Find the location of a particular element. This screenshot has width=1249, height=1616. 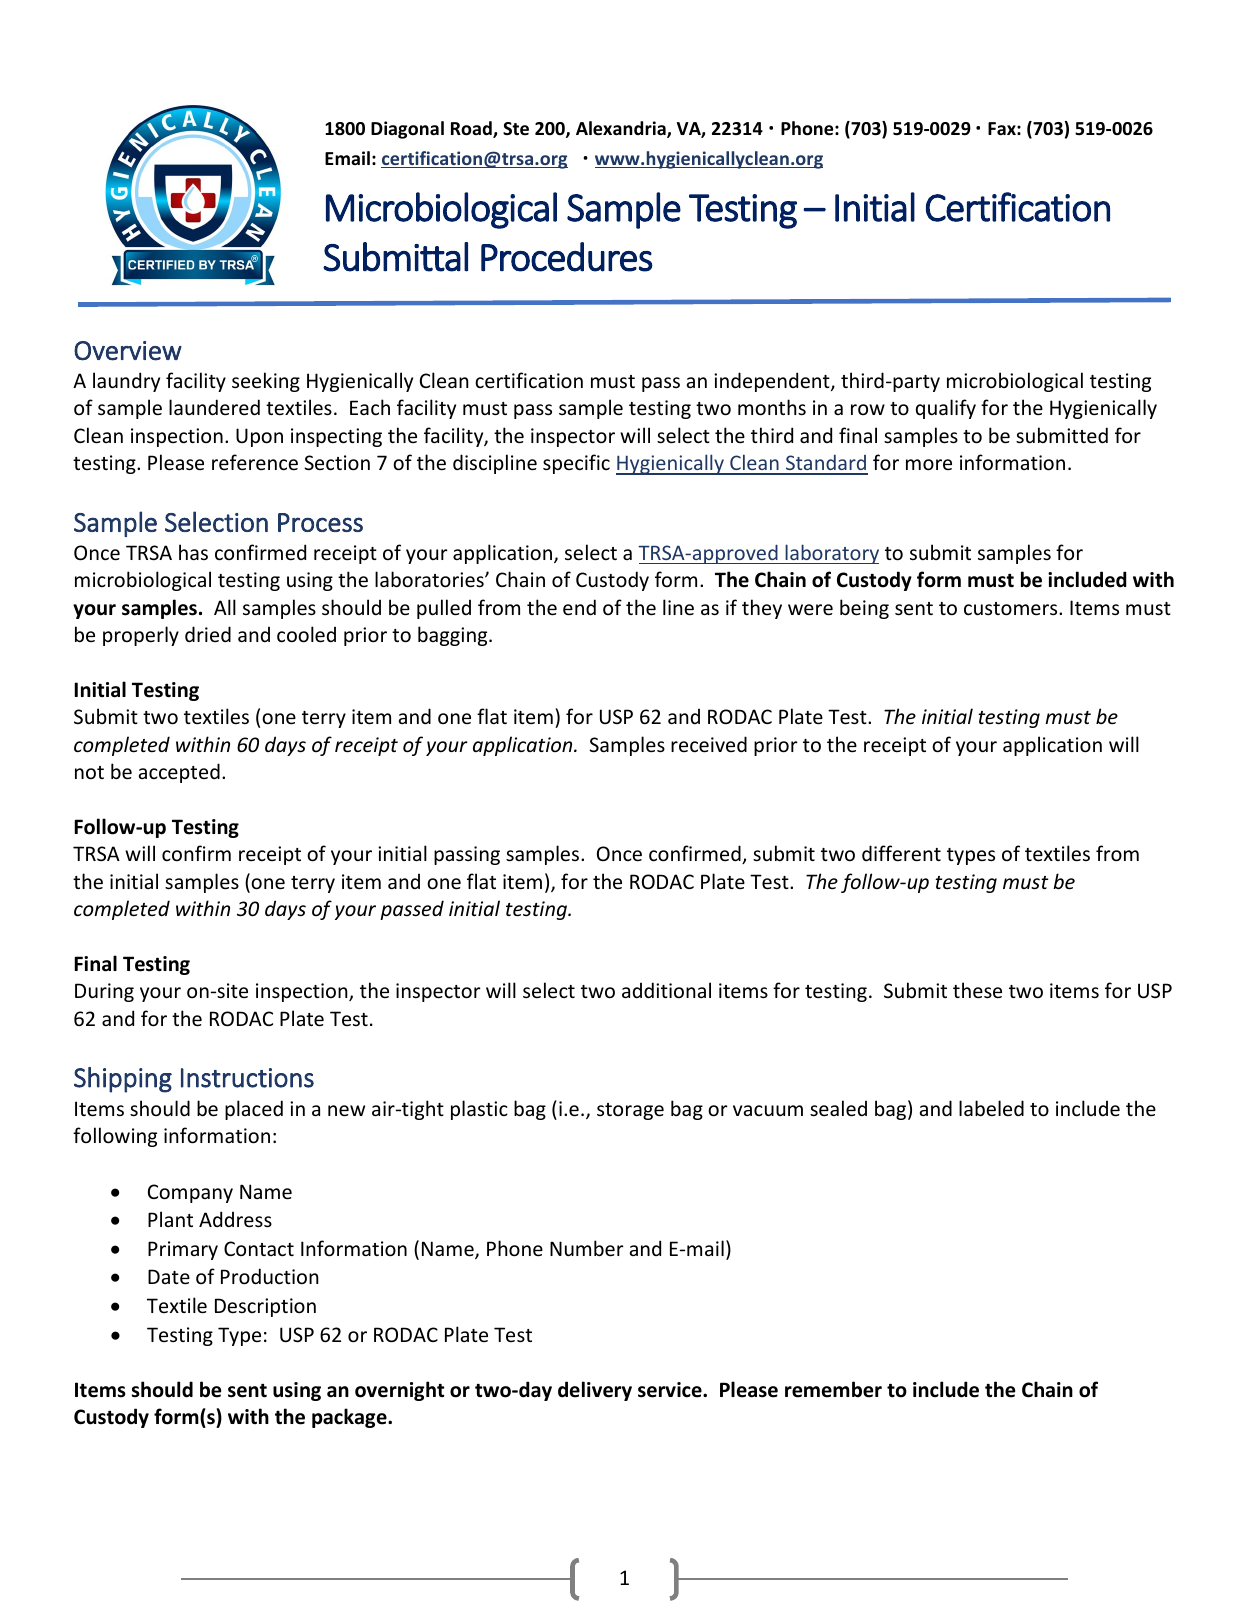

more is located at coordinates (929, 465).
